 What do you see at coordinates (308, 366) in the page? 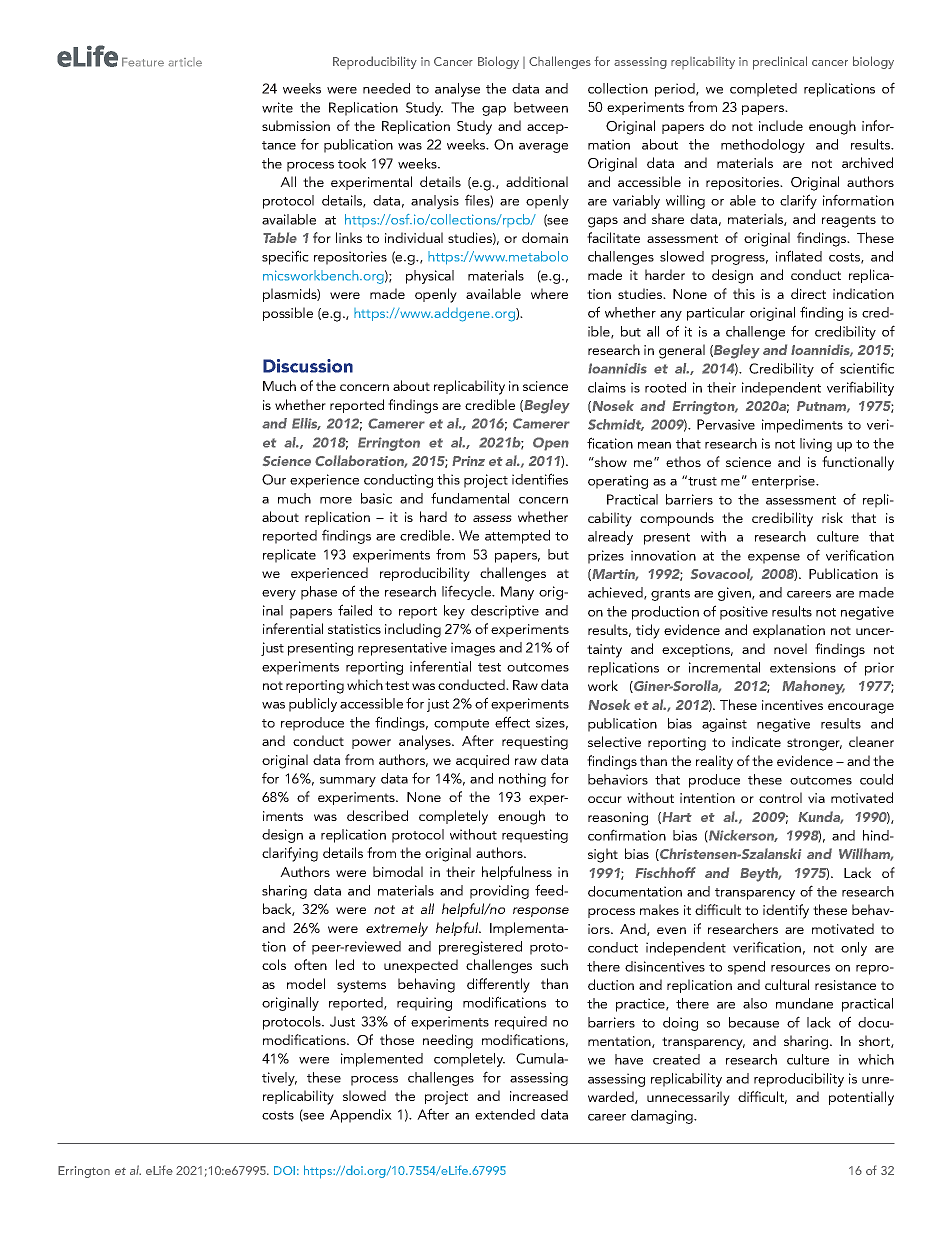
I see `Discussion` at bounding box center [308, 366].
